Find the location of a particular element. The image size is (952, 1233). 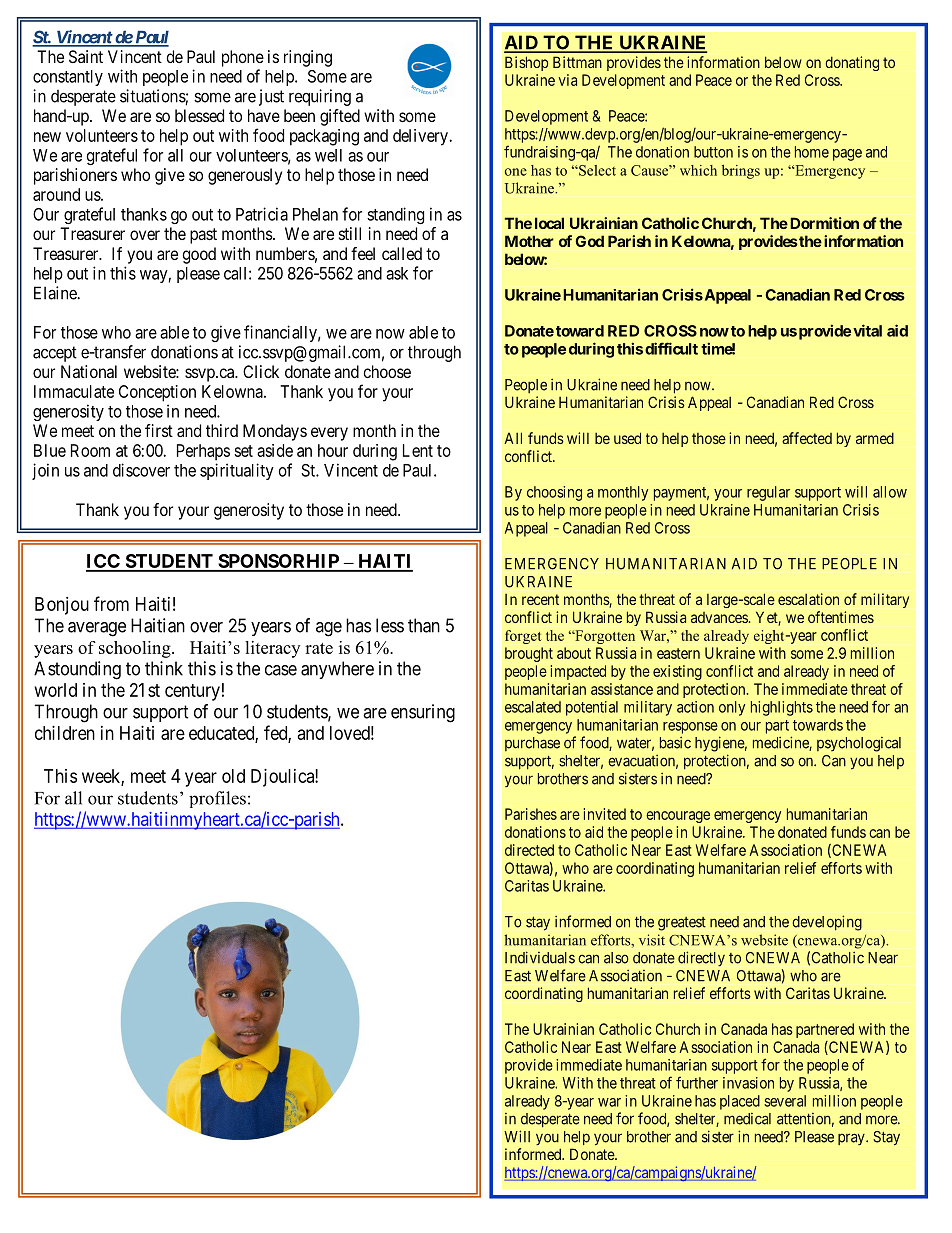

from is located at coordinates (111, 603).
